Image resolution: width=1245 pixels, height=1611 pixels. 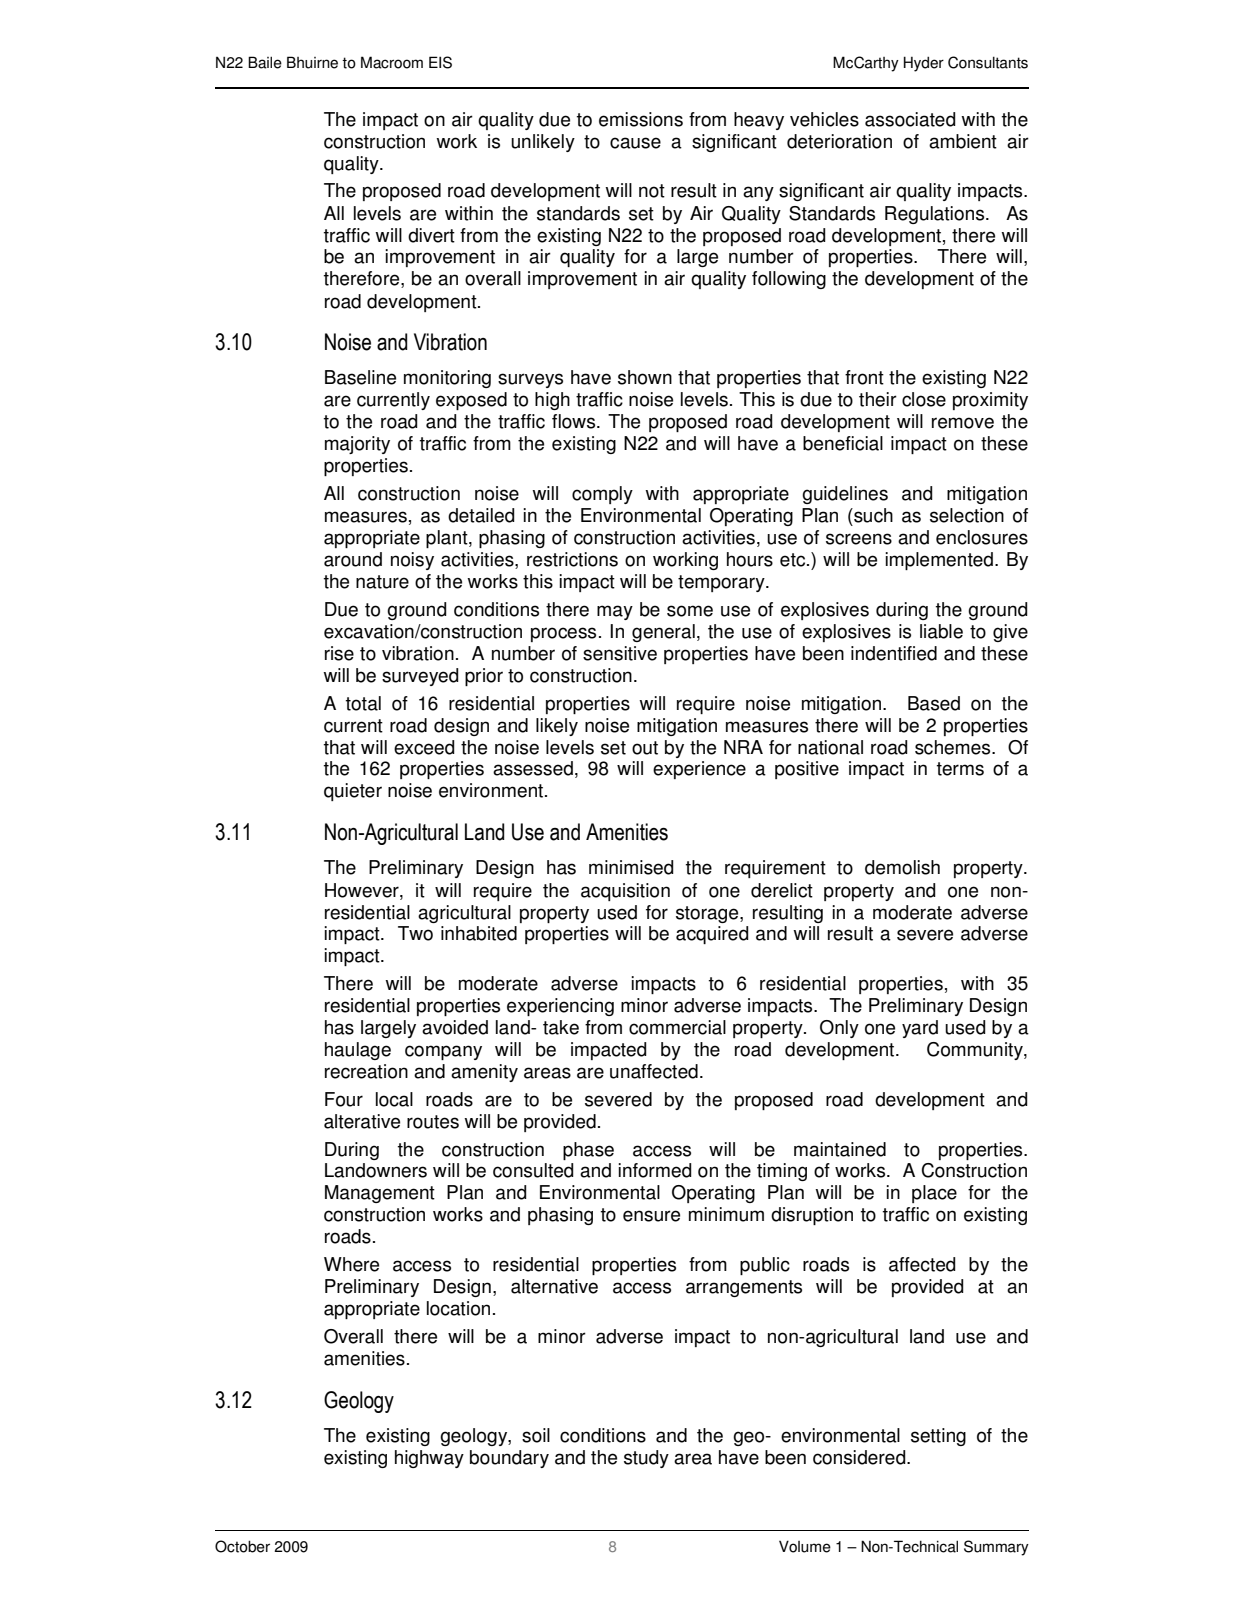 I want to click on shown, so click(x=645, y=377).
